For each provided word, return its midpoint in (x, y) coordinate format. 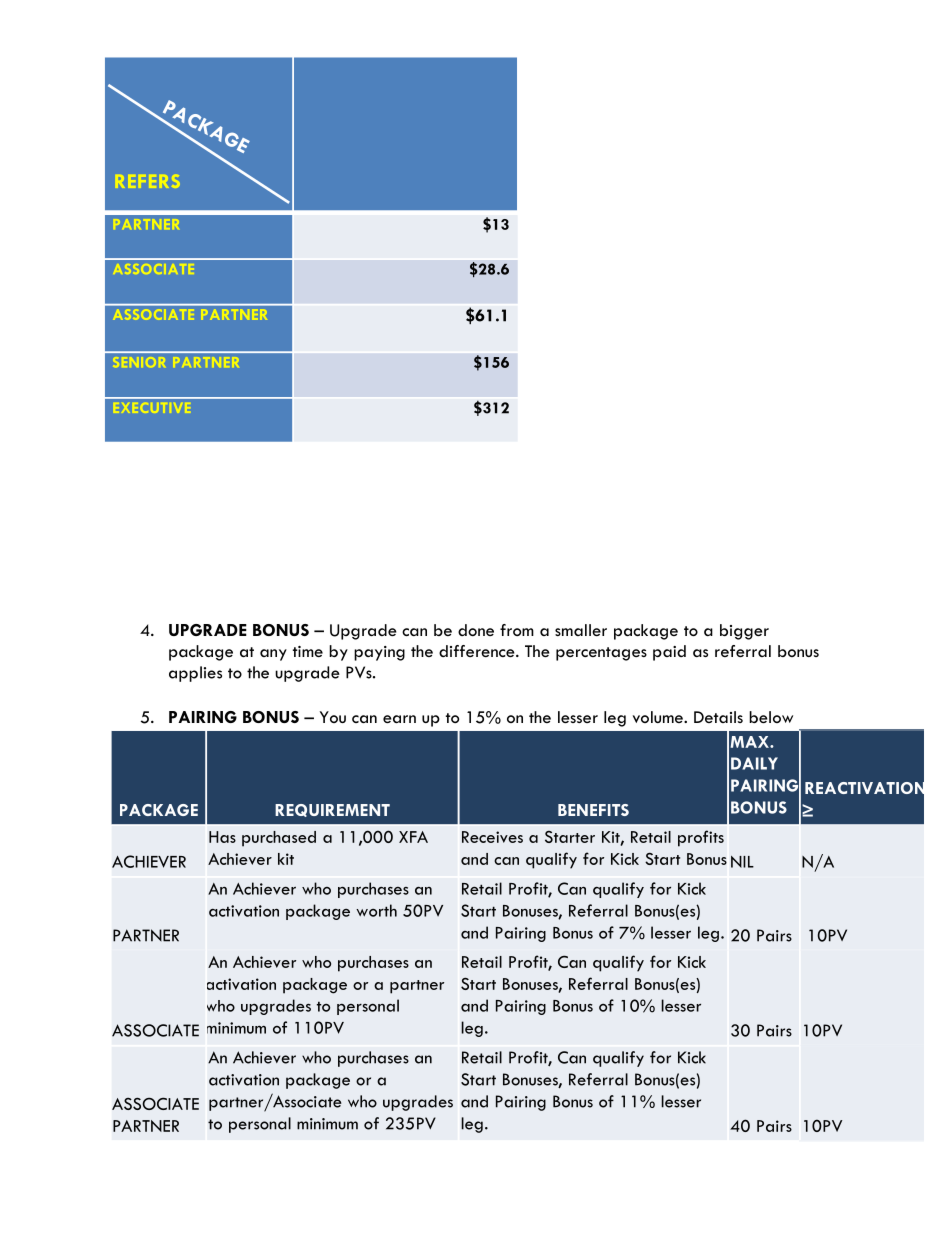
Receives (492, 837)
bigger (744, 632)
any (273, 655)
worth (376, 910)
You (333, 717)
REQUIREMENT (332, 810)
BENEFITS (593, 810)
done (476, 630)
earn (399, 719)
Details (718, 717)
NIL (742, 862)
